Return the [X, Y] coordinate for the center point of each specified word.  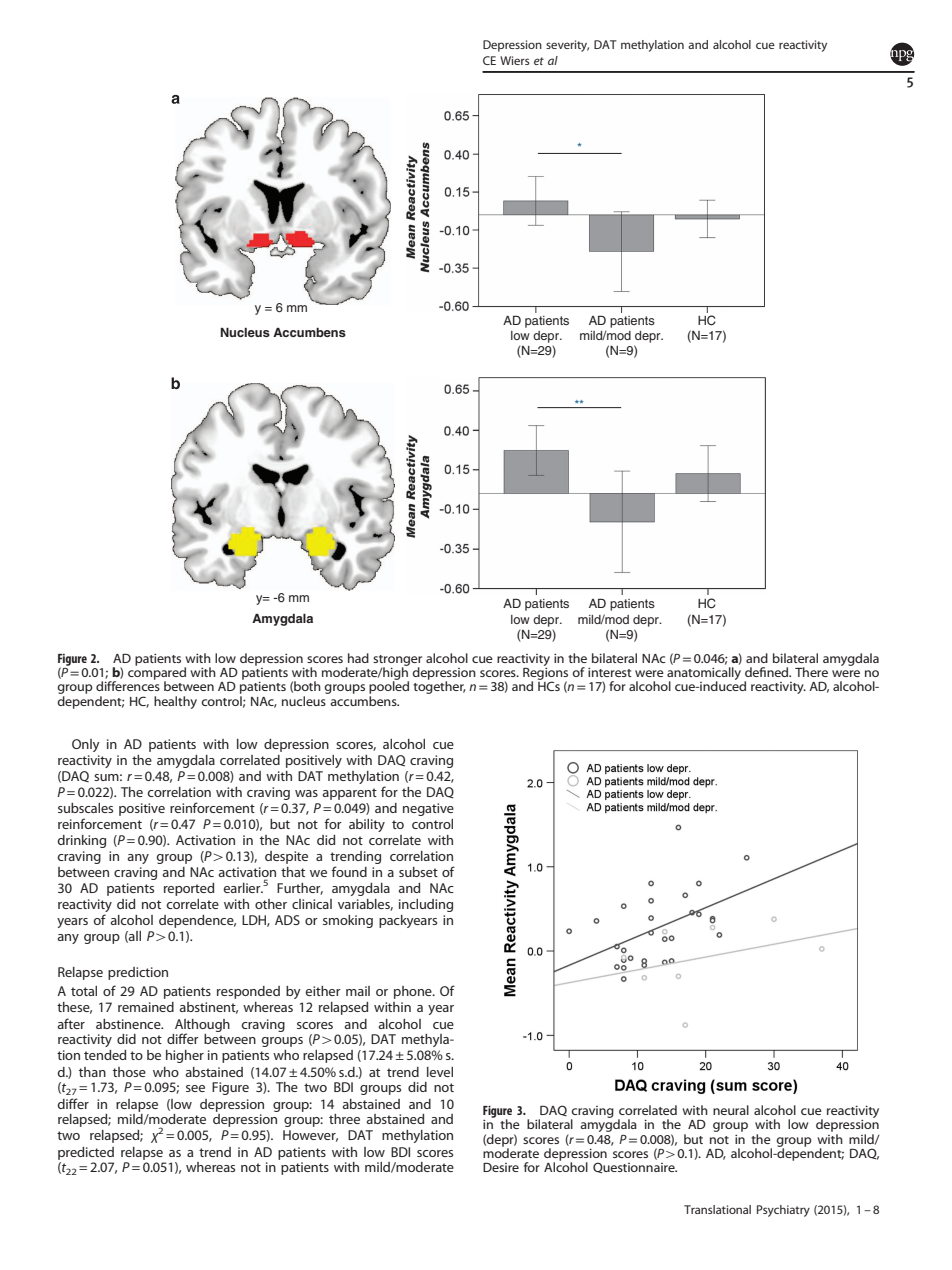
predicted [86, 1153]
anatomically [704, 674]
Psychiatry [783, 1211]
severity [567, 46]
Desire [501, 1167]
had [358, 658]
